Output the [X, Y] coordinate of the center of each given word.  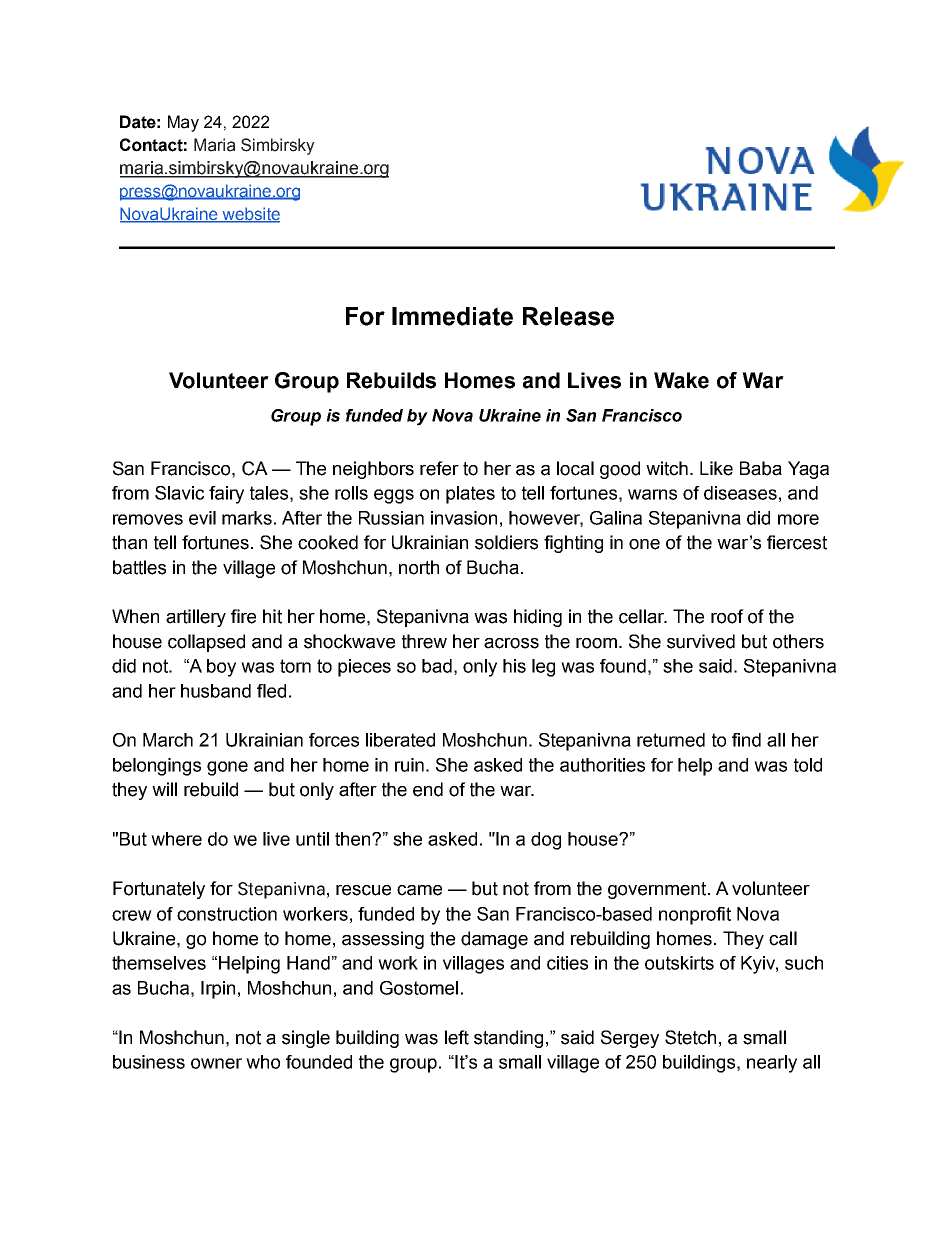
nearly [772, 1064]
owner [216, 1063]
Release [568, 316]
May [183, 123]
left [457, 1037]
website [250, 214]
